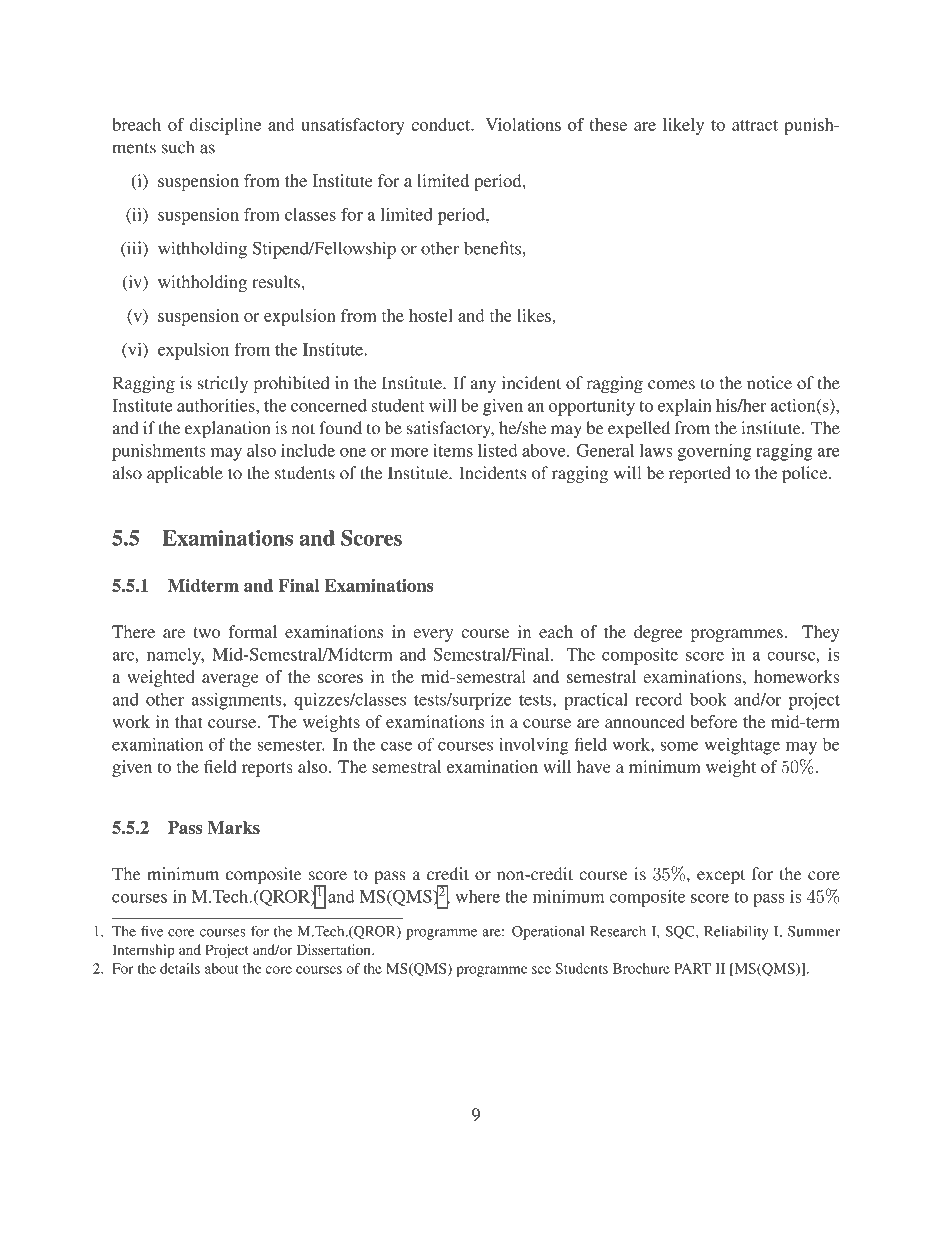 Image resolution: width=952 pixels, height=1233 pixels. What do you see at coordinates (442, 124) in the screenshot?
I see `conduct` at bounding box center [442, 124].
